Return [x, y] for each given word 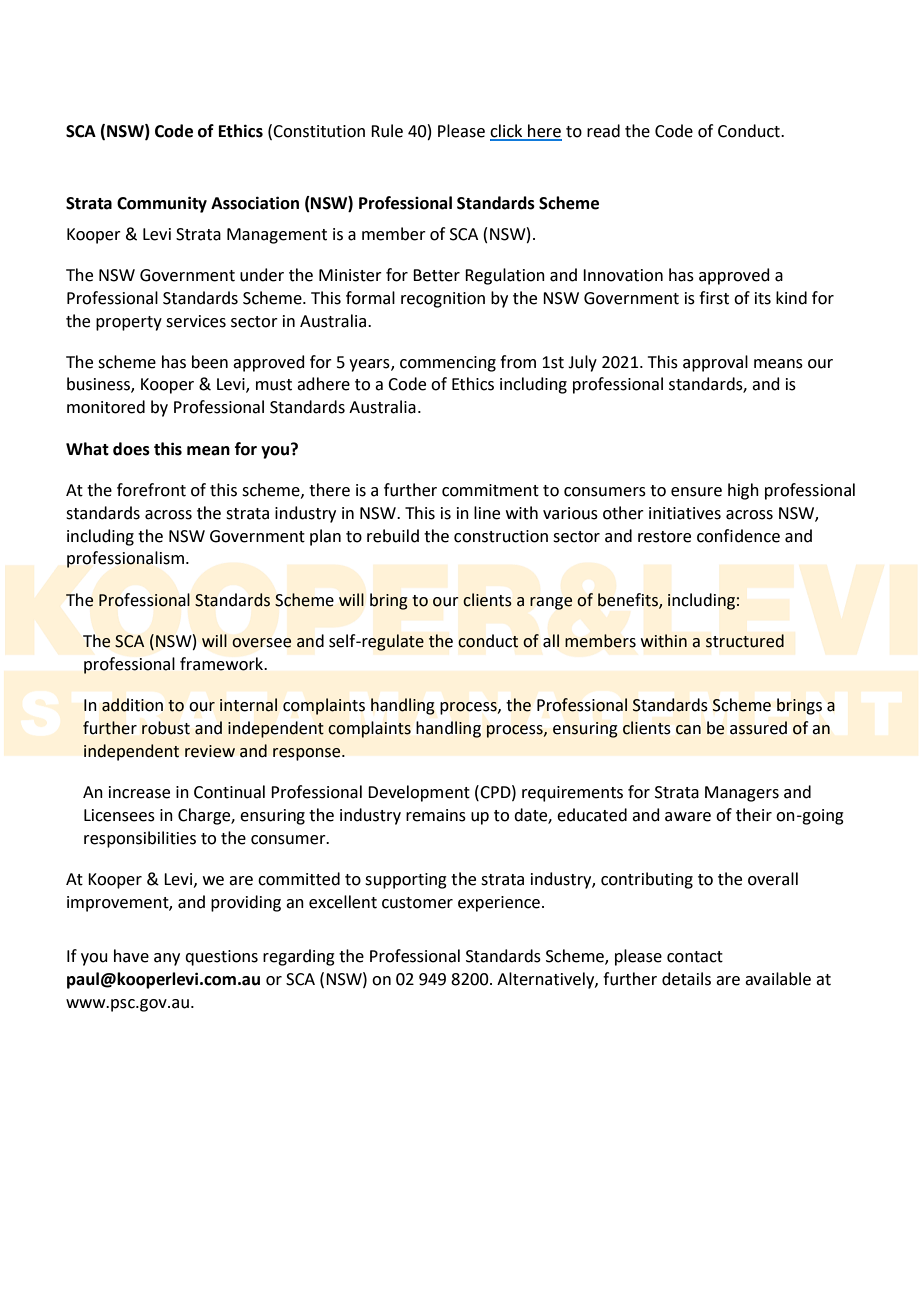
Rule [387, 131]
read [603, 131]
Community [162, 204]
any [167, 959]
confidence [738, 536]
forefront [151, 490]
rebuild [393, 536]
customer [417, 903]
